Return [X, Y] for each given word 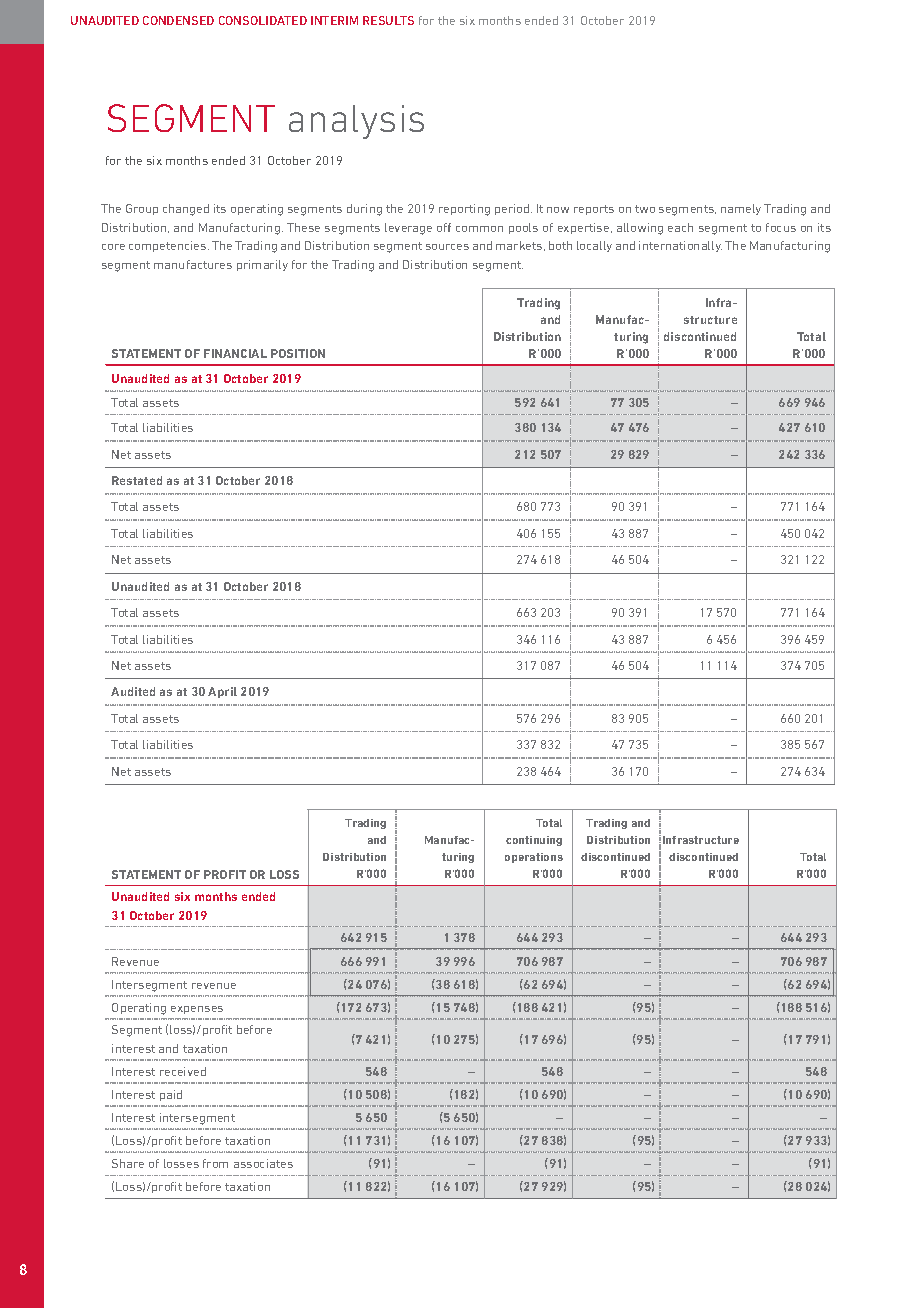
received [183, 1071]
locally [594, 246]
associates [263, 1163]
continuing [534, 841]
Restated [137, 480]
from [215, 1163]
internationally [680, 246]
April [222, 692]
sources [447, 247]
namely [741, 209]
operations [534, 858]
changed [186, 210]
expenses [197, 1010]
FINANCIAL [235, 353]
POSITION [298, 353]
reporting [464, 210]
